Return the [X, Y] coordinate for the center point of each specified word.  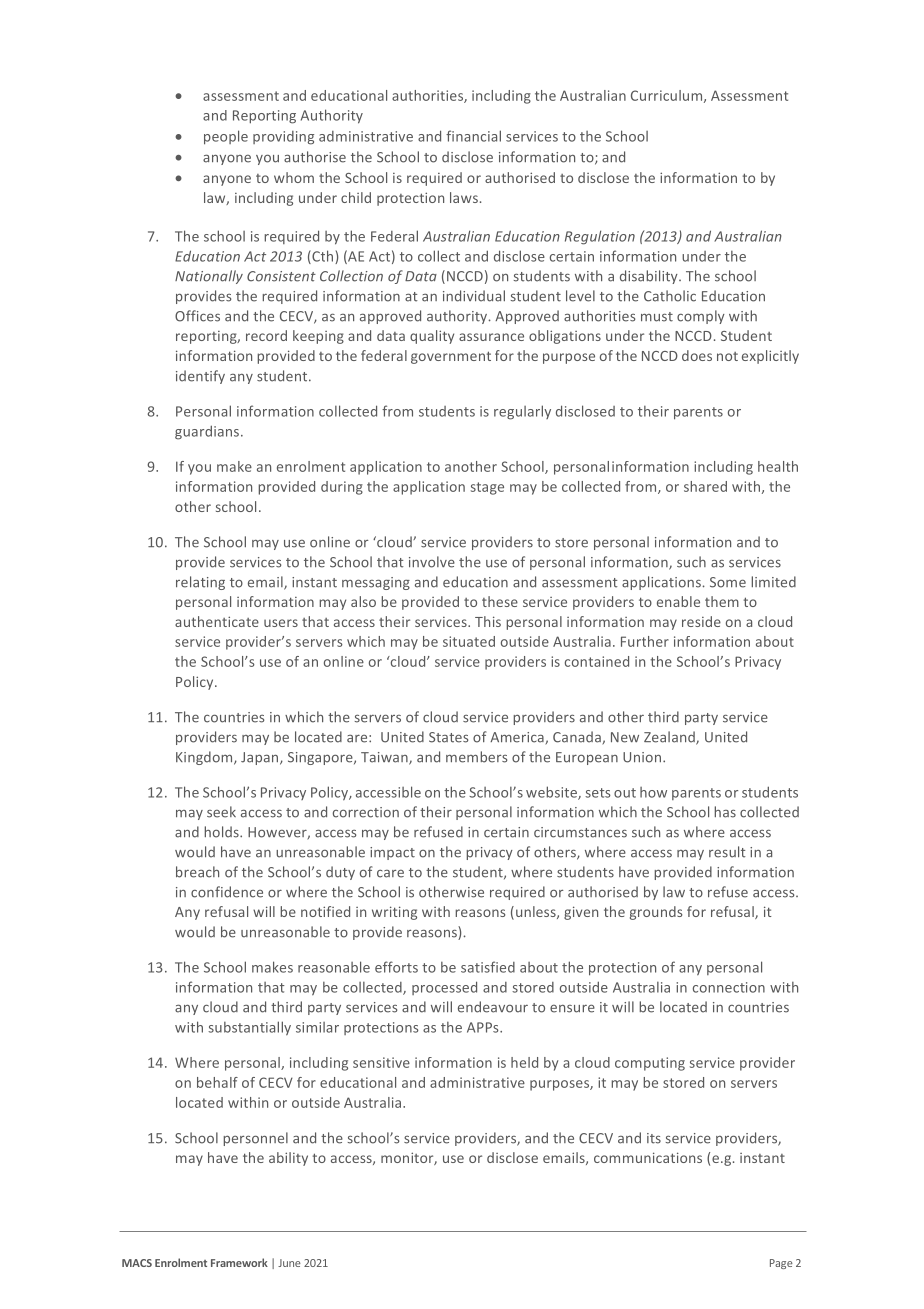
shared [705, 486]
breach [197, 872]
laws [464, 197]
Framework [239, 1262]
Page [781, 1264]
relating [200, 583]
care [390, 873]
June [289, 1263]
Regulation [600, 237]
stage [487, 488]
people [226, 137]
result [727, 852]
